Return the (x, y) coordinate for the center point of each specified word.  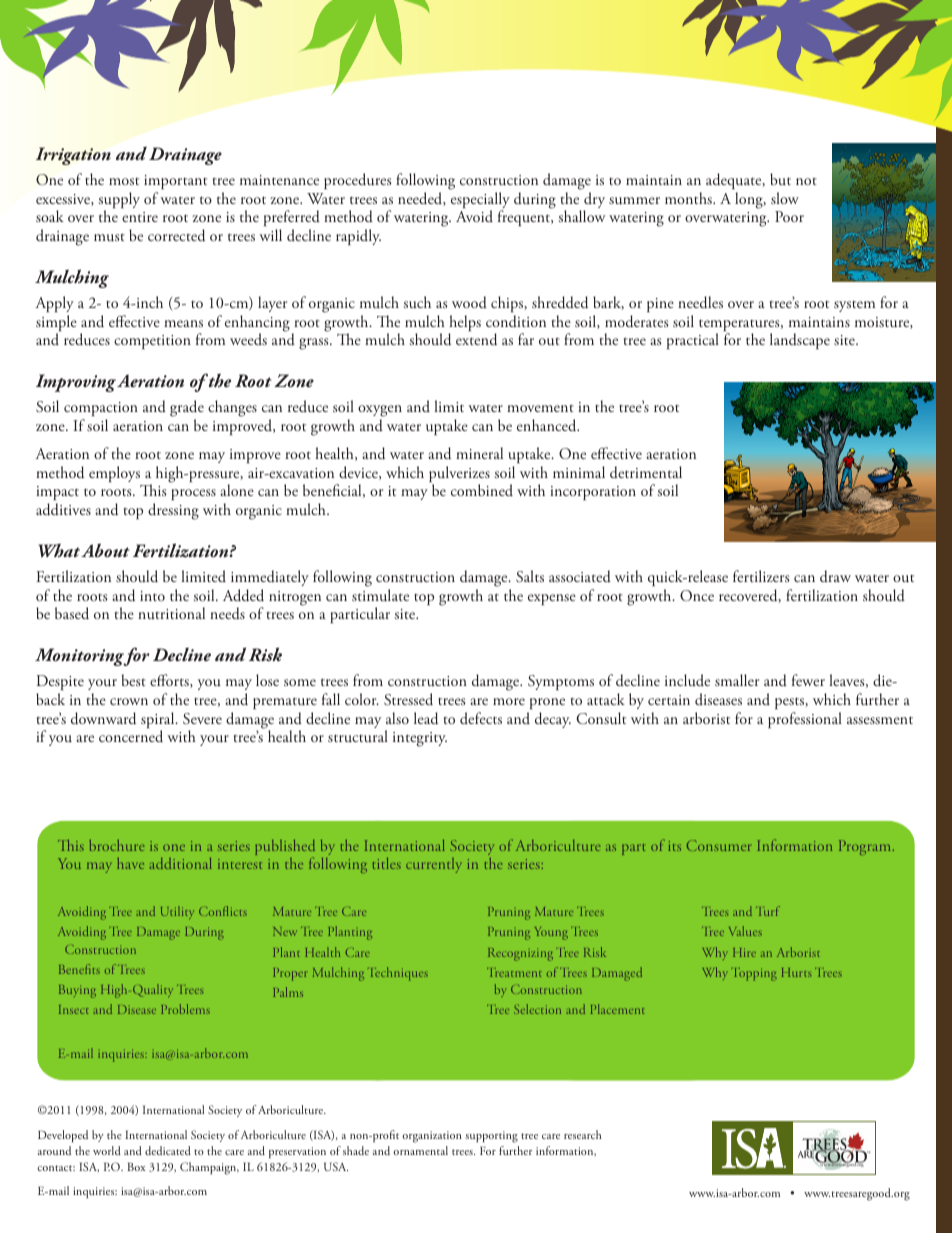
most (124, 181)
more (509, 701)
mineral (479, 453)
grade (187, 408)
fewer (808, 680)
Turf (768, 911)
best (134, 680)
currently (433, 865)
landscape (800, 341)
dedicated (168, 1150)
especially (480, 201)
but (780, 179)
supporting (491, 1137)
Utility (177, 912)
